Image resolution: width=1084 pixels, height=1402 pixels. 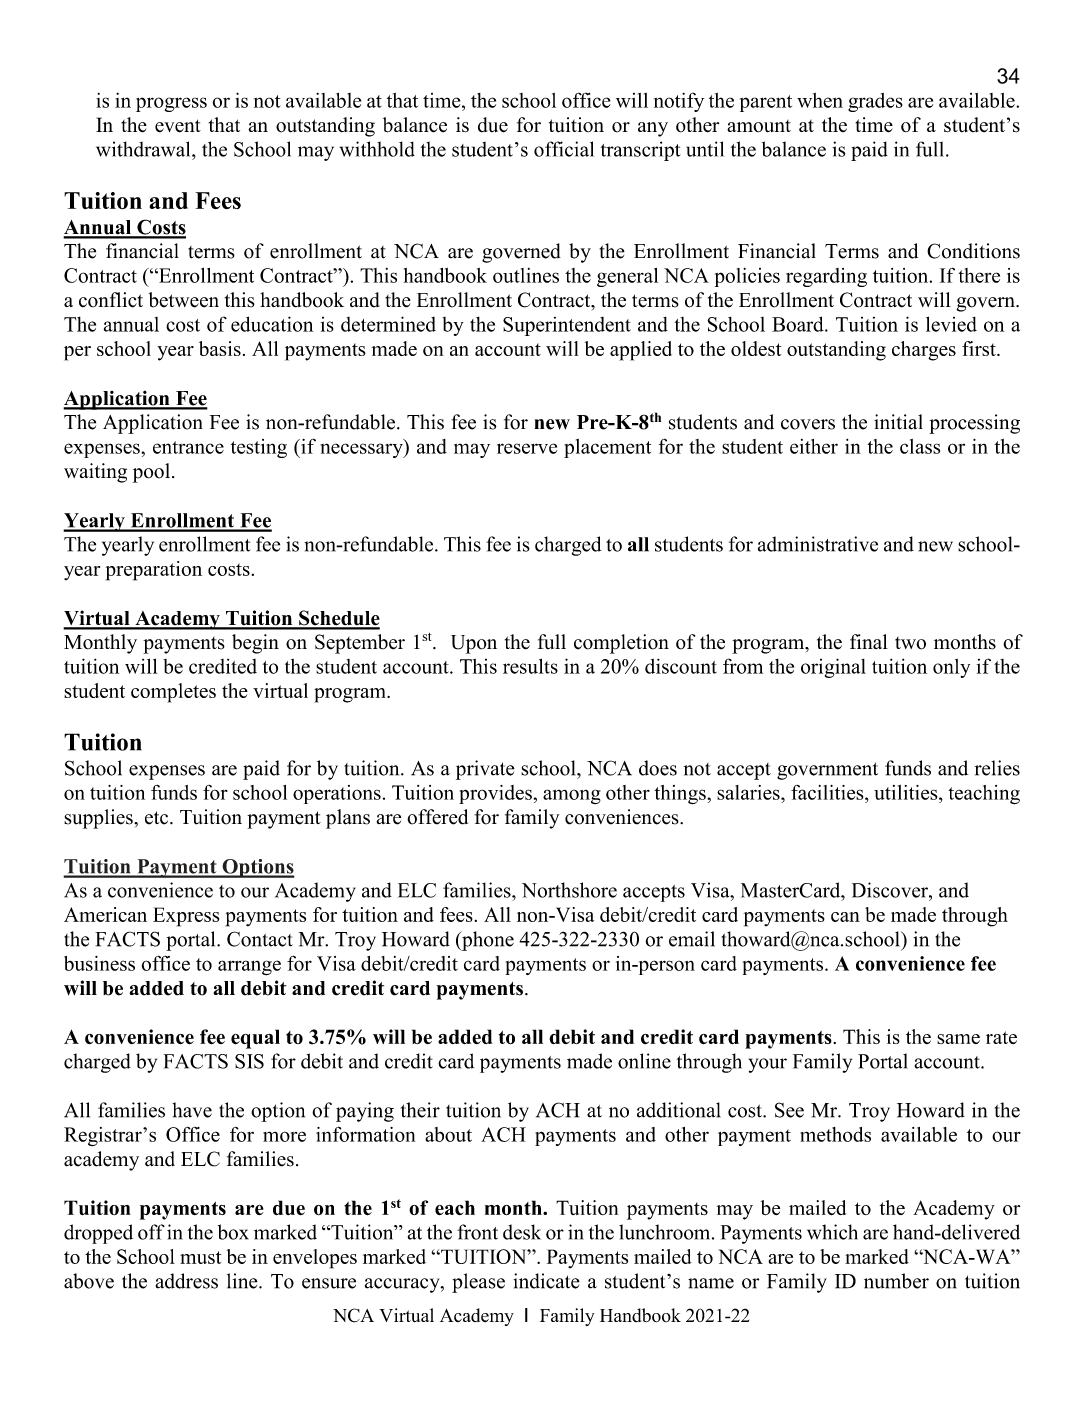 What do you see at coordinates (833, 668) in the screenshot?
I see `original` at bounding box center [833, 668].
